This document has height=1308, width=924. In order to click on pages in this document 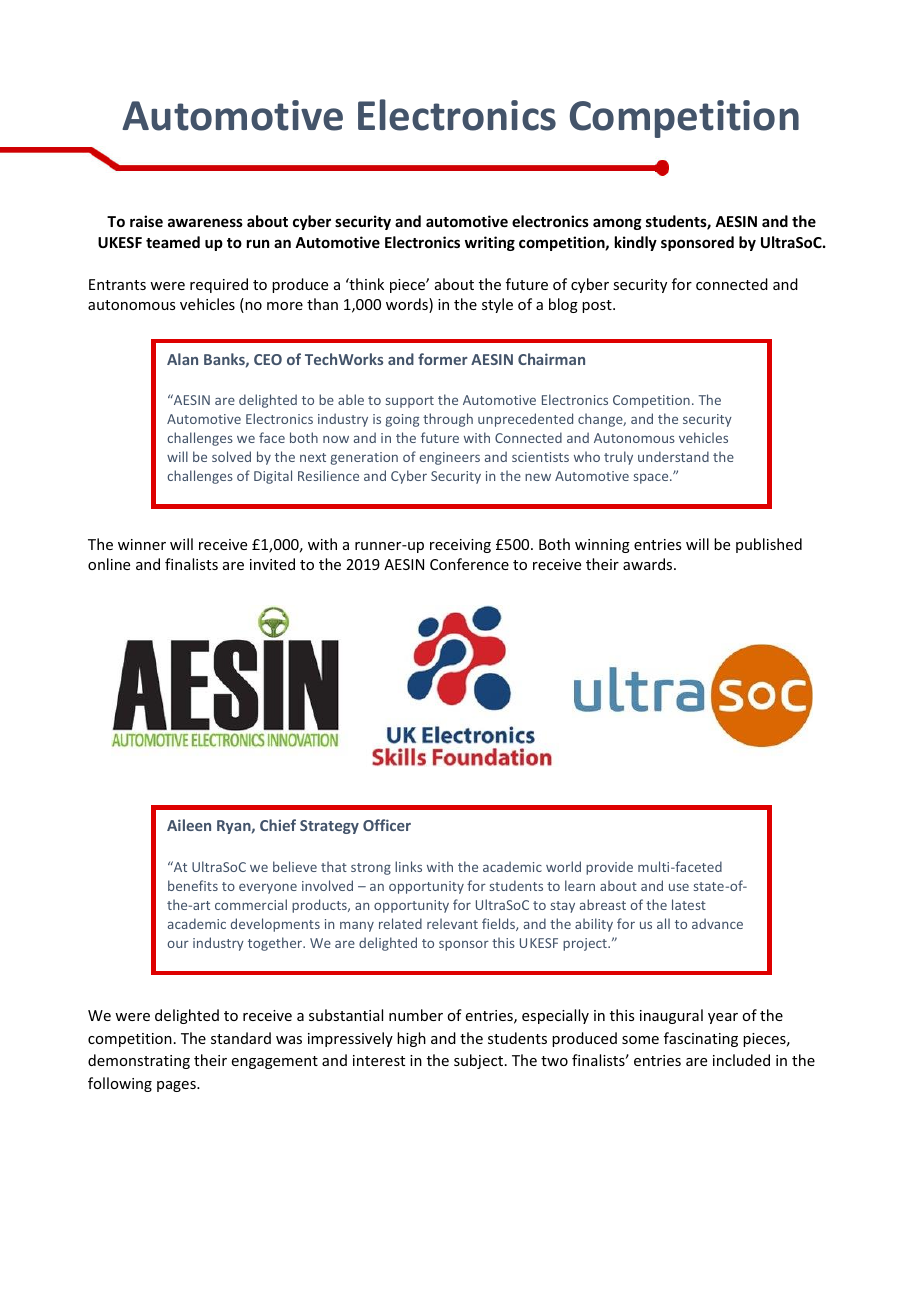, I will do `click(177, 1086)`.
